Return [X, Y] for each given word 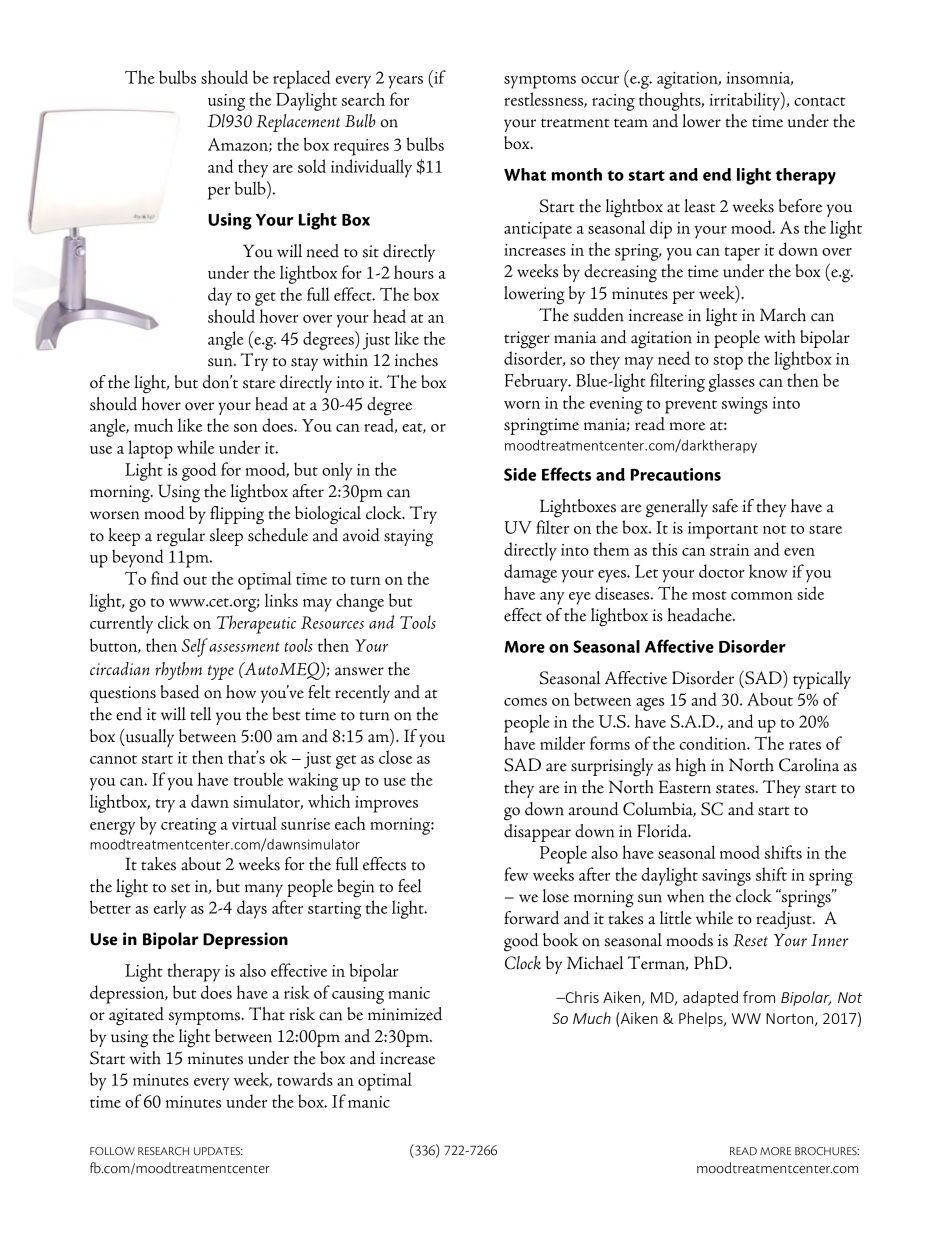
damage [530, 573]
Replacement [298, 123]
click [173, 622]
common [762, 596]
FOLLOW [112, 1151]
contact [819, 101]
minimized [405, 1014]
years [405, 82]
